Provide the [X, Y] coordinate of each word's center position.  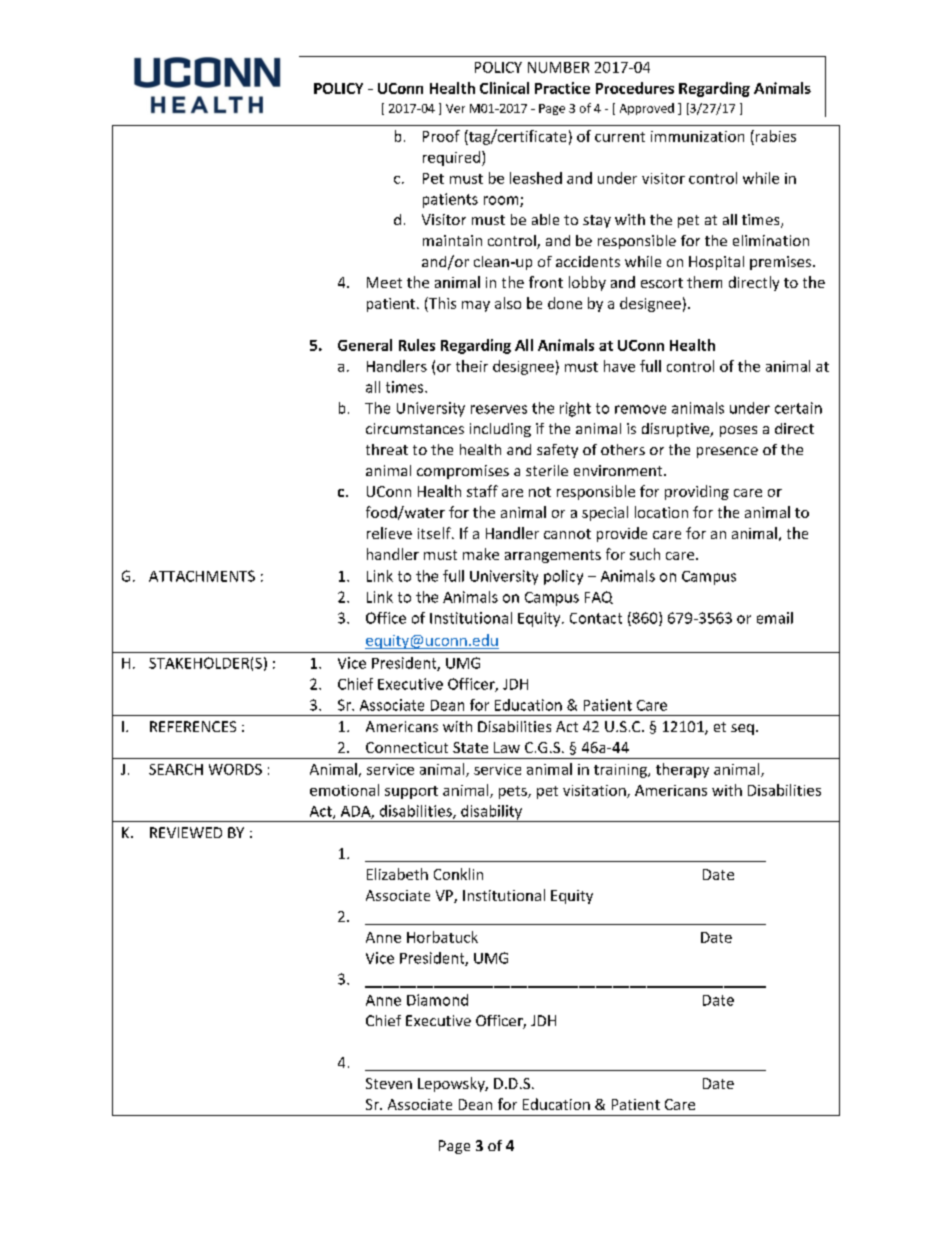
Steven [389, 1083]
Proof [441, 136]
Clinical [504, 88]
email [775, 618]
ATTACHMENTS [202, 576]
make [481, 554]
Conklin [458, 874]
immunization [697, 136]
